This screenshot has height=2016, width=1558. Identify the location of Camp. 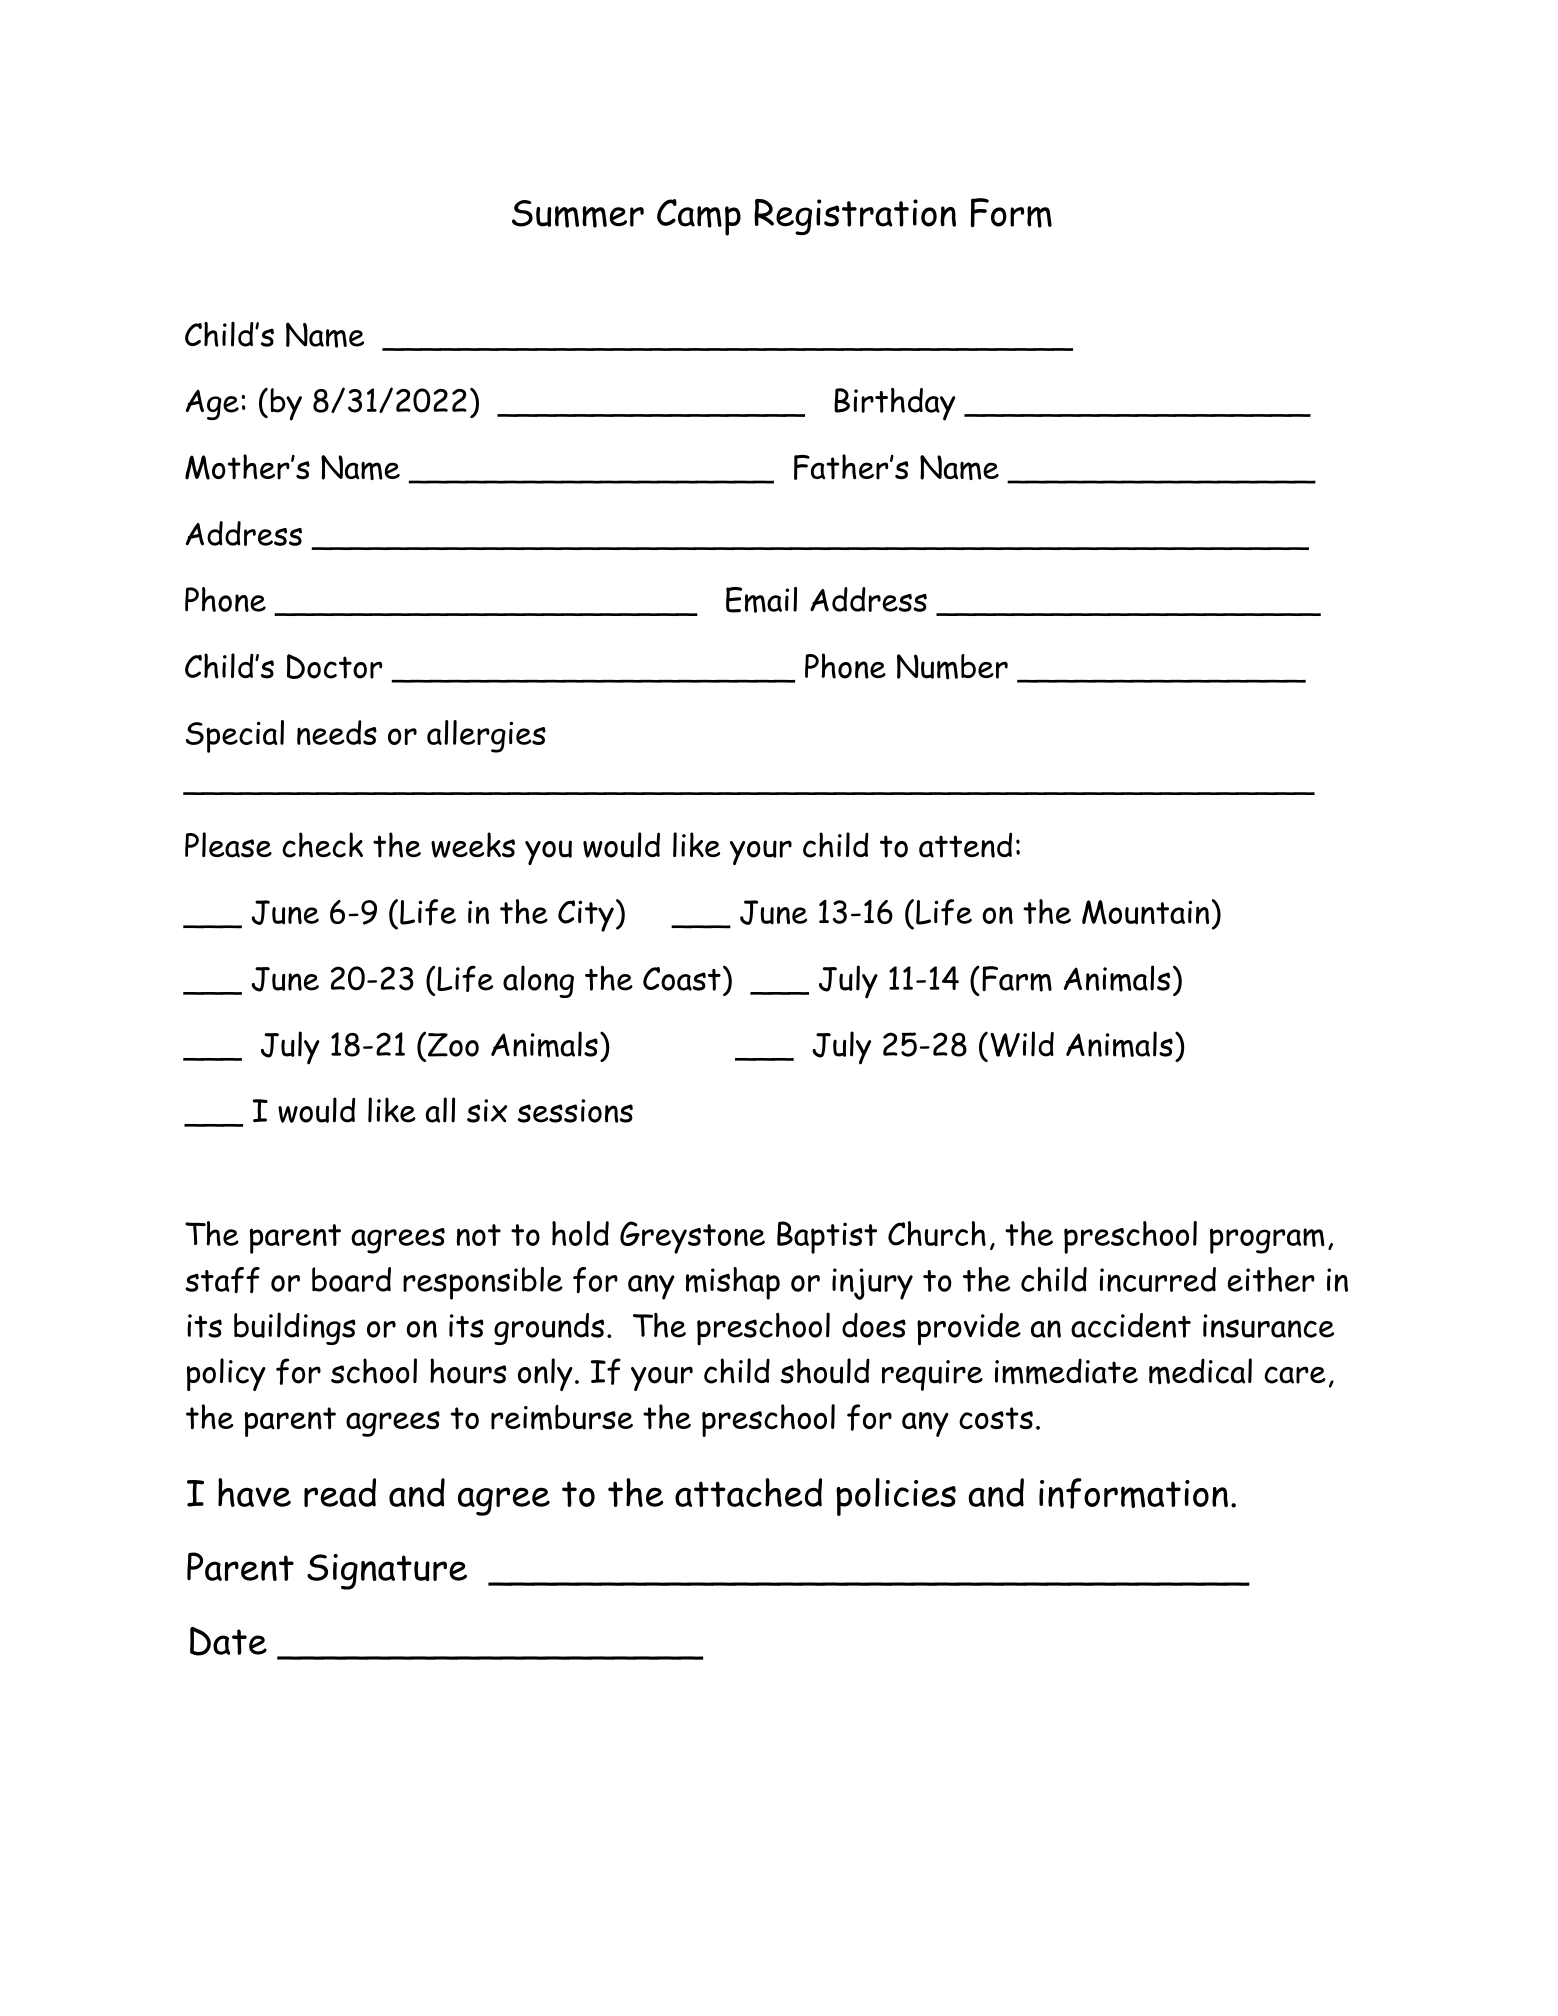
(699, 217).
